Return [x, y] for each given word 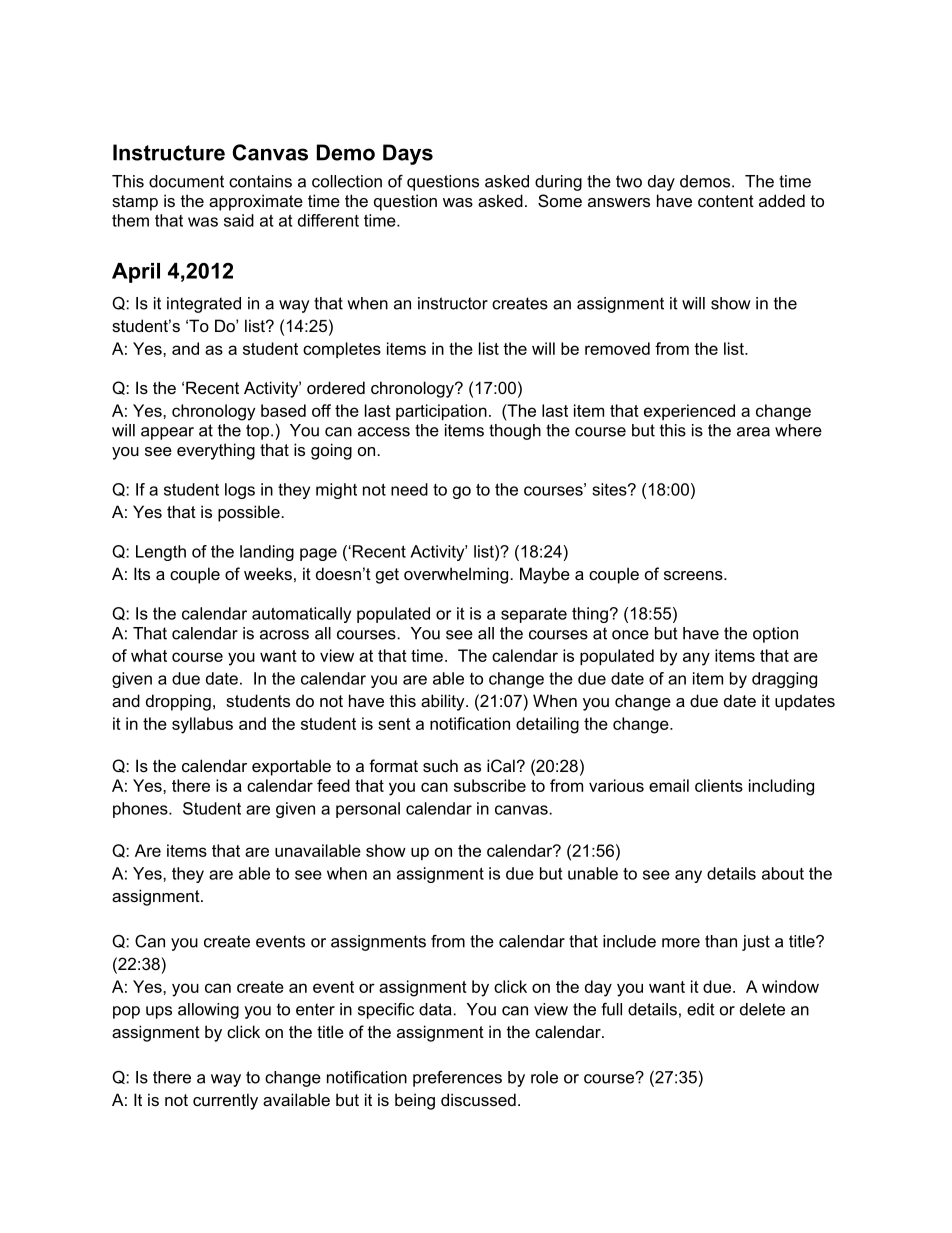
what [149, 655]
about [783, 873]
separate [534, 615]
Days [408, 154]
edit [701, 1009]
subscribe [490, 785]
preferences [457, 1079]
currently [225, 1101]
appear [167, 433]
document [186, 181]
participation [441, 412]
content [726, 201]
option [775, 635]
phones [141, 810]
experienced [689, 412]
